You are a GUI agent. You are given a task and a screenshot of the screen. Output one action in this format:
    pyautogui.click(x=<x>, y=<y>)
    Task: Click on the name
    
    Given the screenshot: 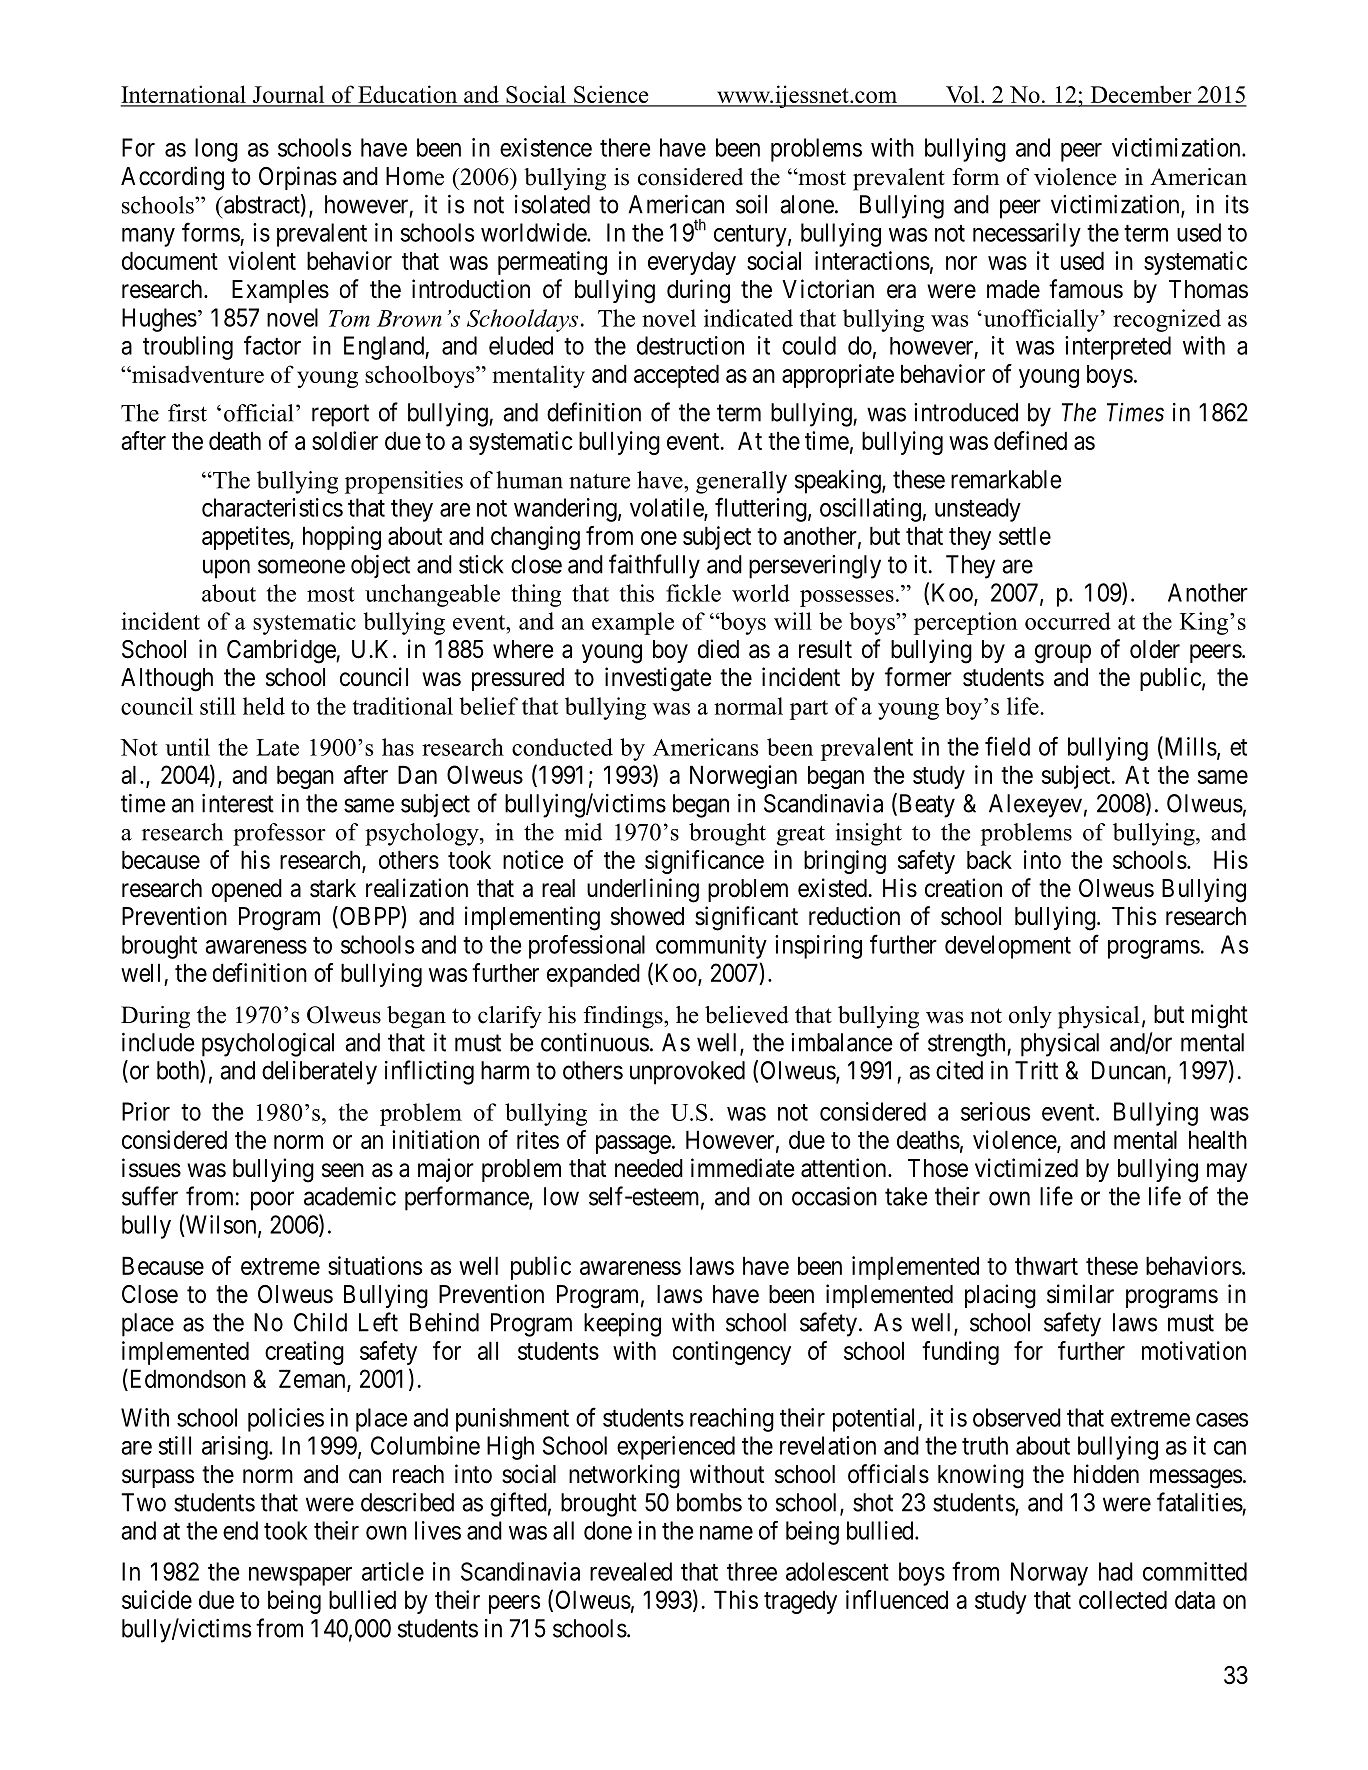 What is the action you would take?
    pyautogui.click(x=726, y=1533)
